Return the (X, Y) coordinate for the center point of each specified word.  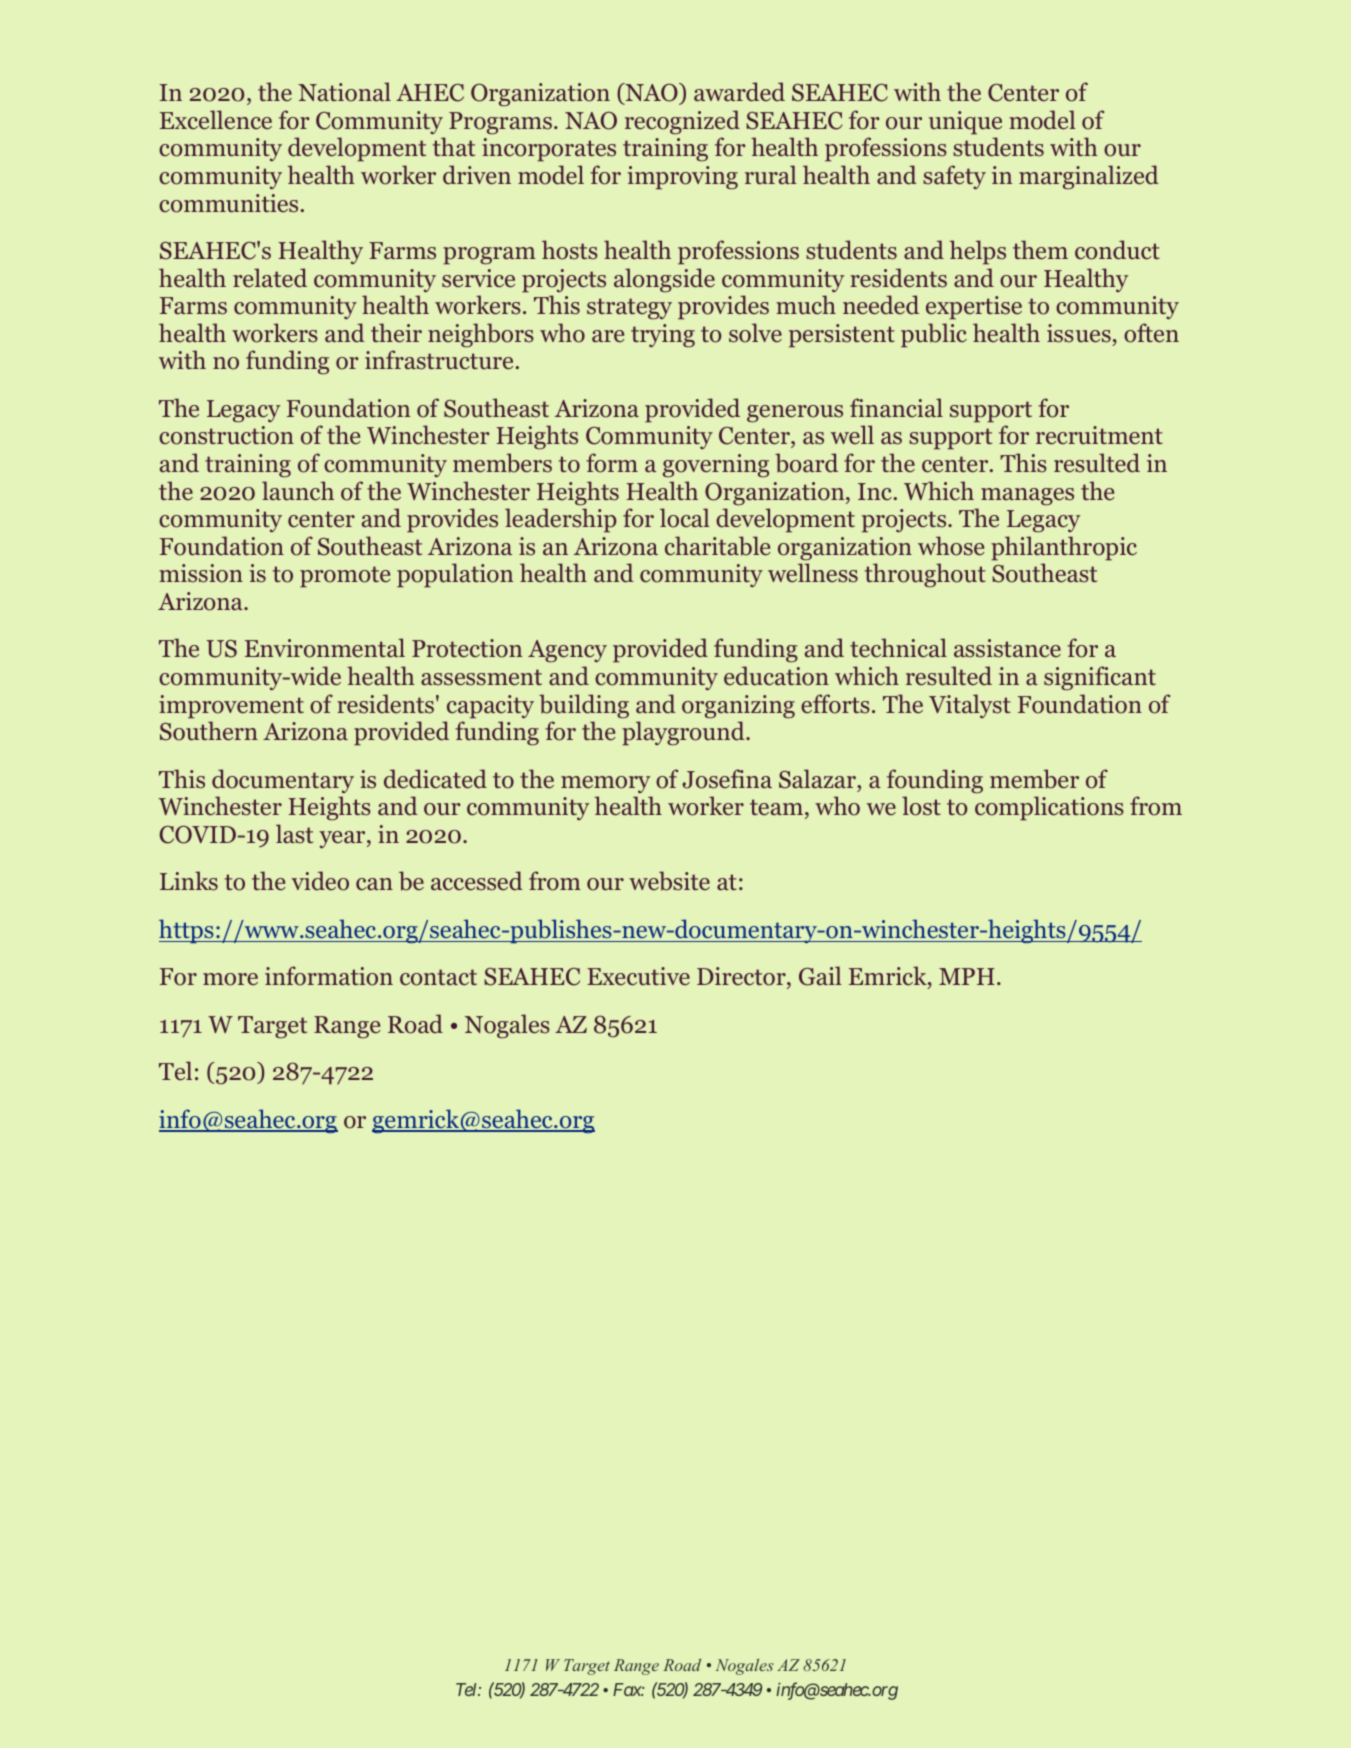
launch (298, 491)
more (230, 979)
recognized (682, 122)
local (685, 518)
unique (965, 123)
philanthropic (1064, 548)
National (344, 92)
